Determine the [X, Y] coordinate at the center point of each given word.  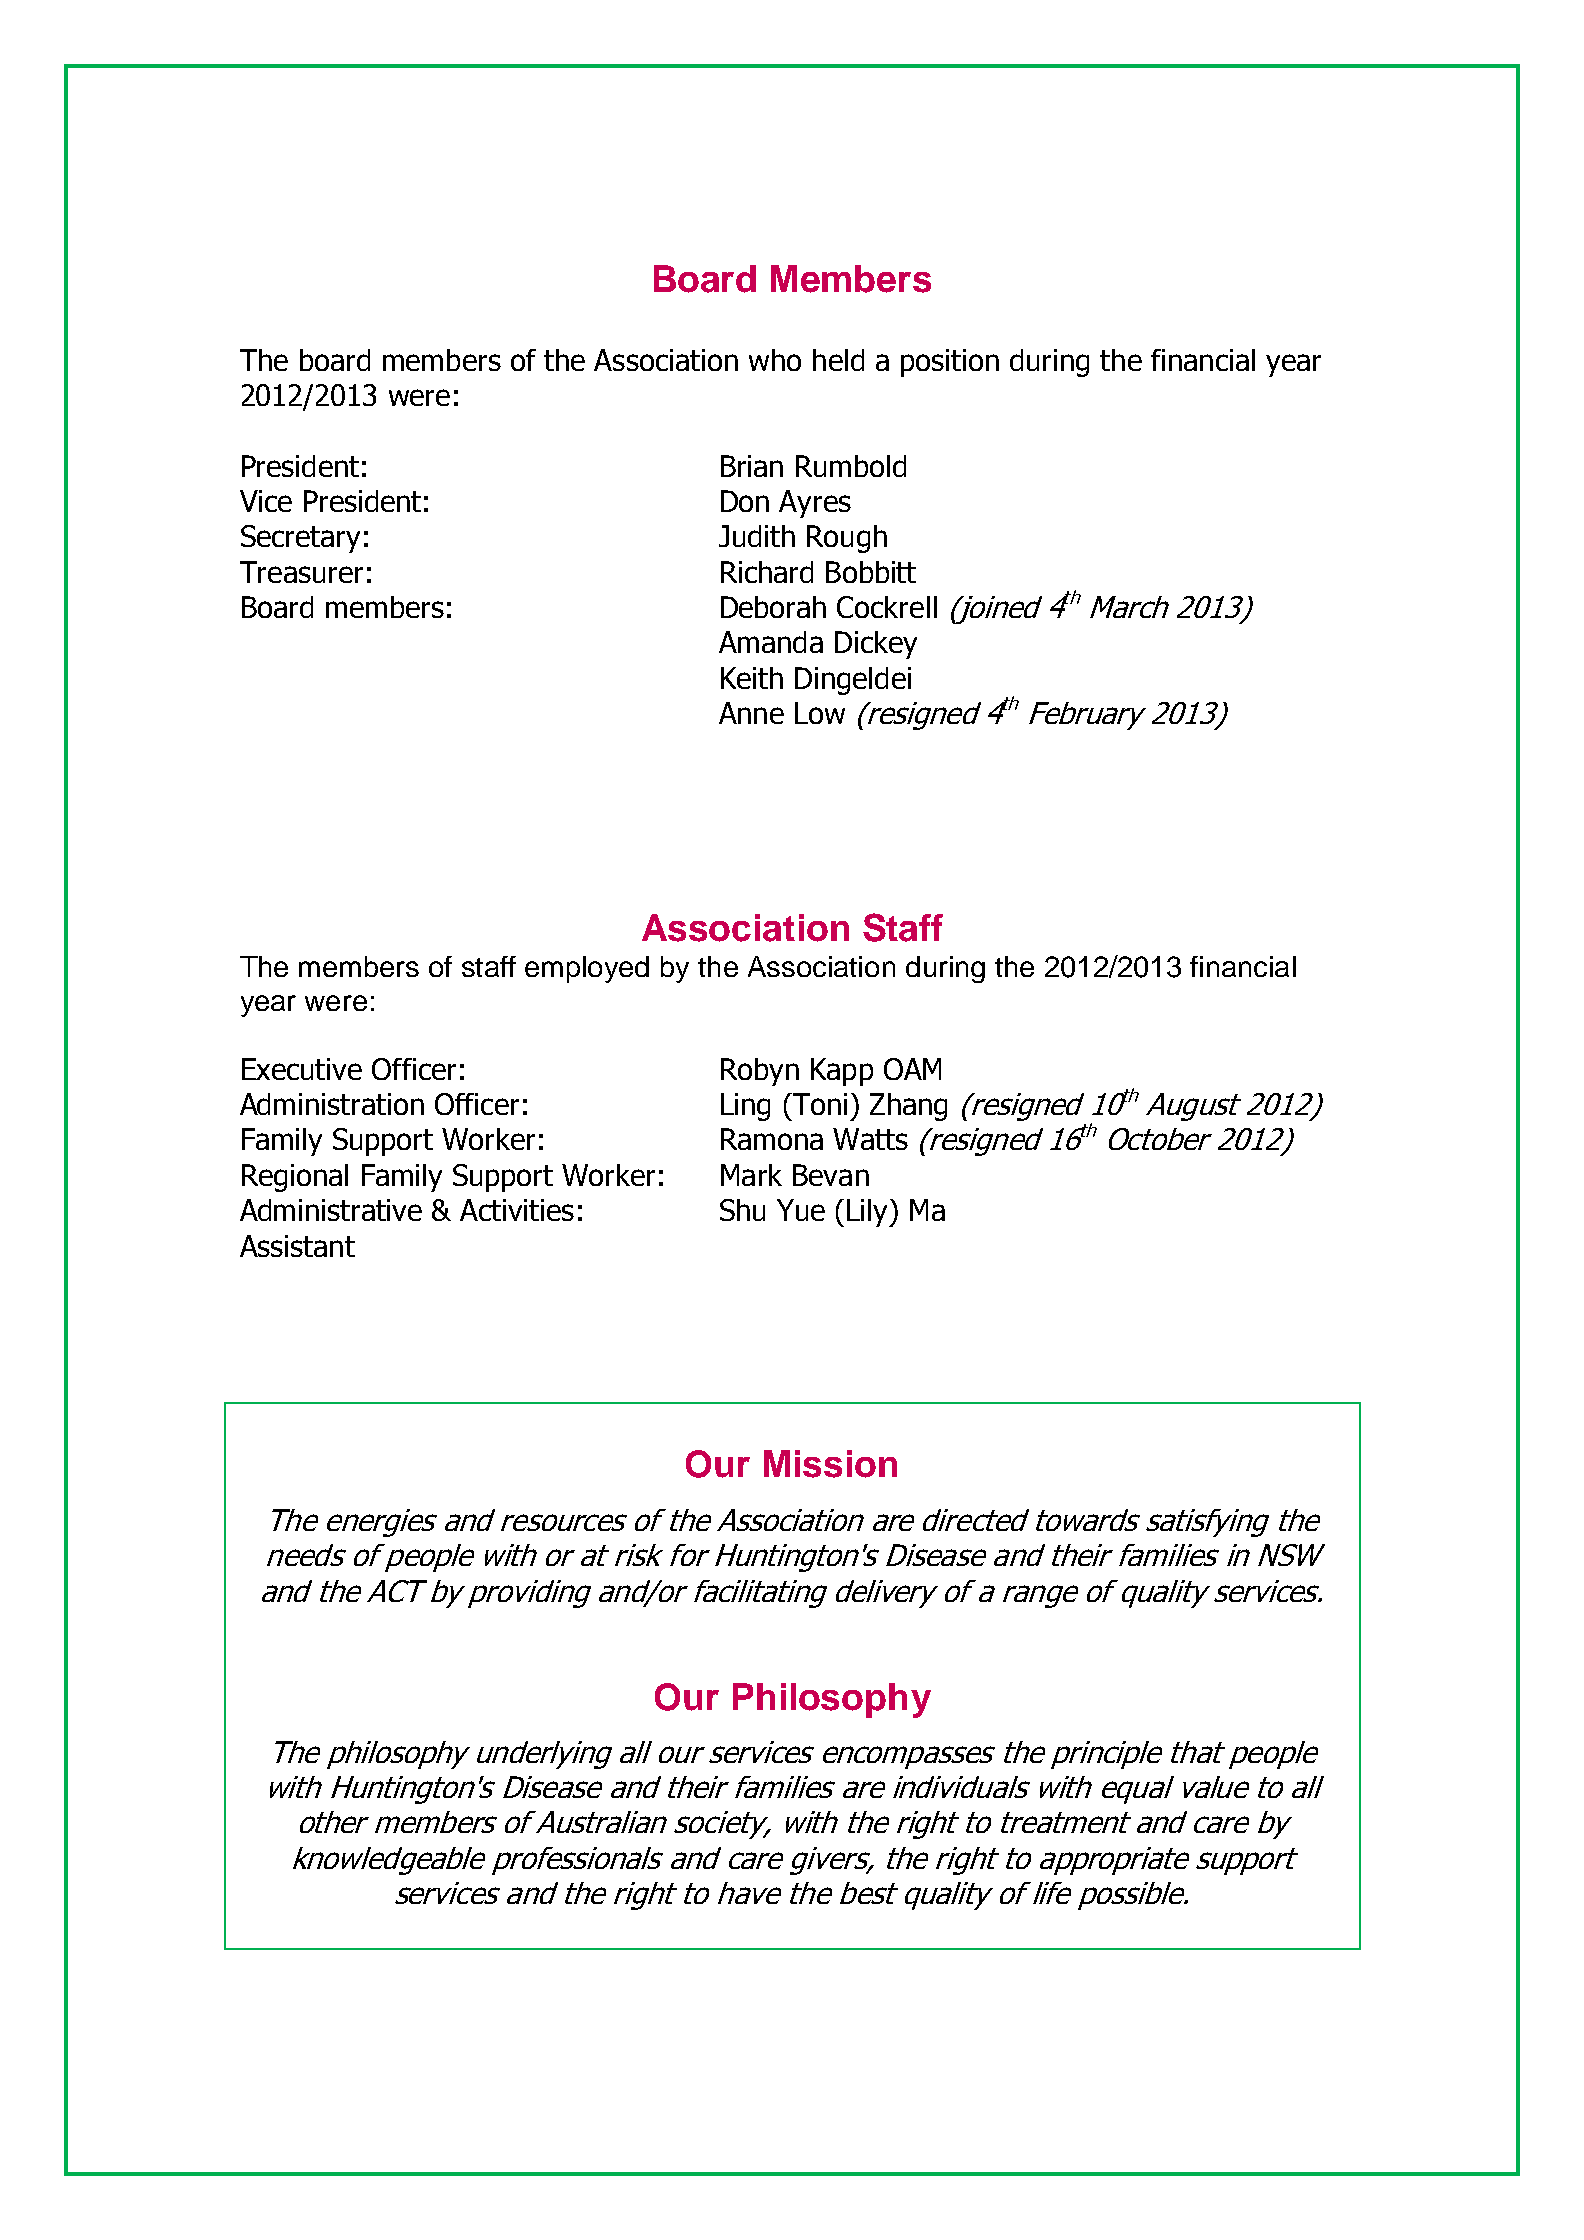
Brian [752, 466]
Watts [870, 1139]
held [838, 360]
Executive [302, 1069]
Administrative [331, 1210]
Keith [752, 678]
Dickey [876, 645]
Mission [830, 1464]
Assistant [297, 1246]
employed [587, 969]
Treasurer [301, 572]
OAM [912, 1069]
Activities [517, 1210]
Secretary [300, 539]
